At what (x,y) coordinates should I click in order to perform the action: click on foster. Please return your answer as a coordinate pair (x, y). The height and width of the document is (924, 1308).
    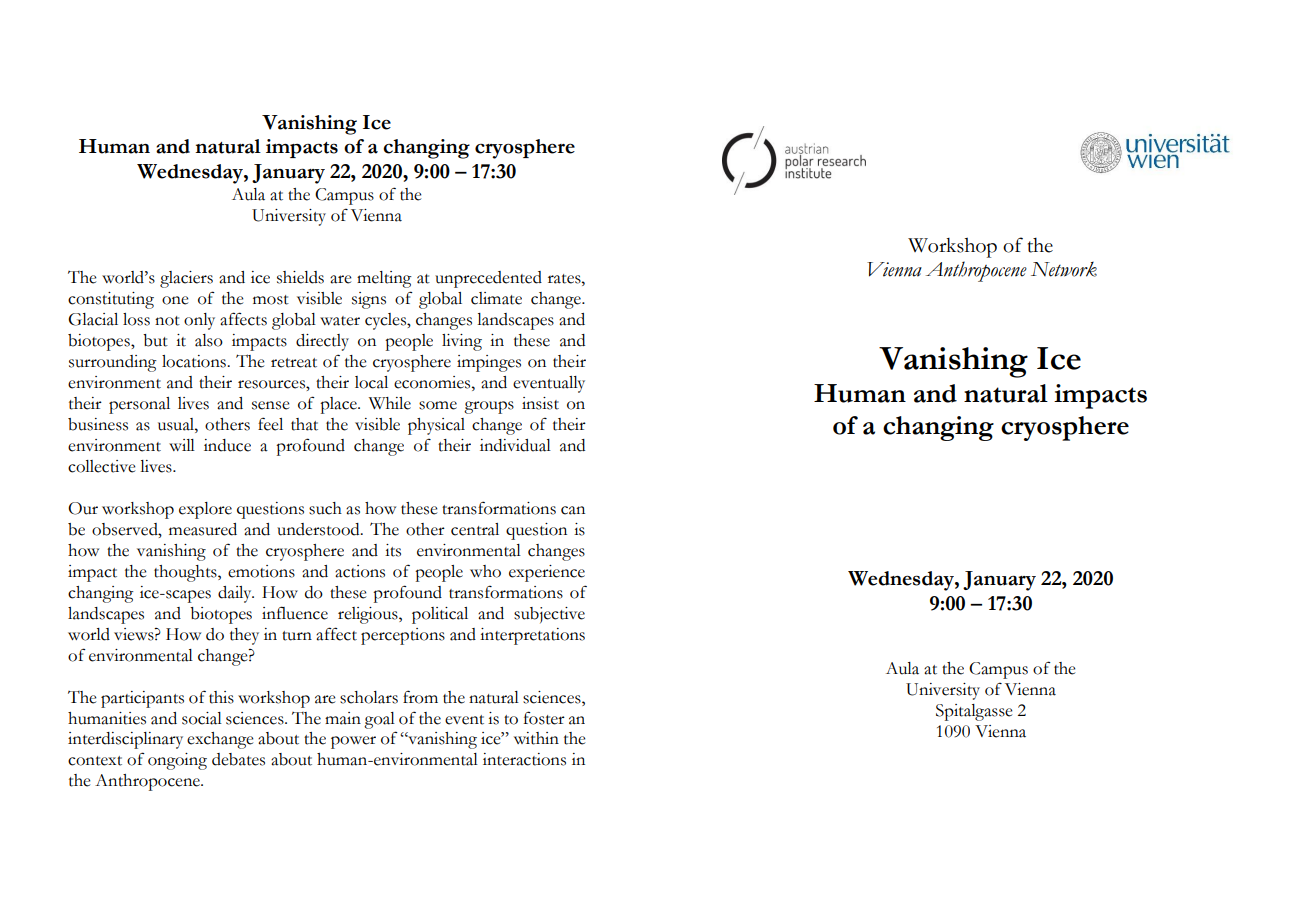
    Looking at the image, I should click on (544, 718).
